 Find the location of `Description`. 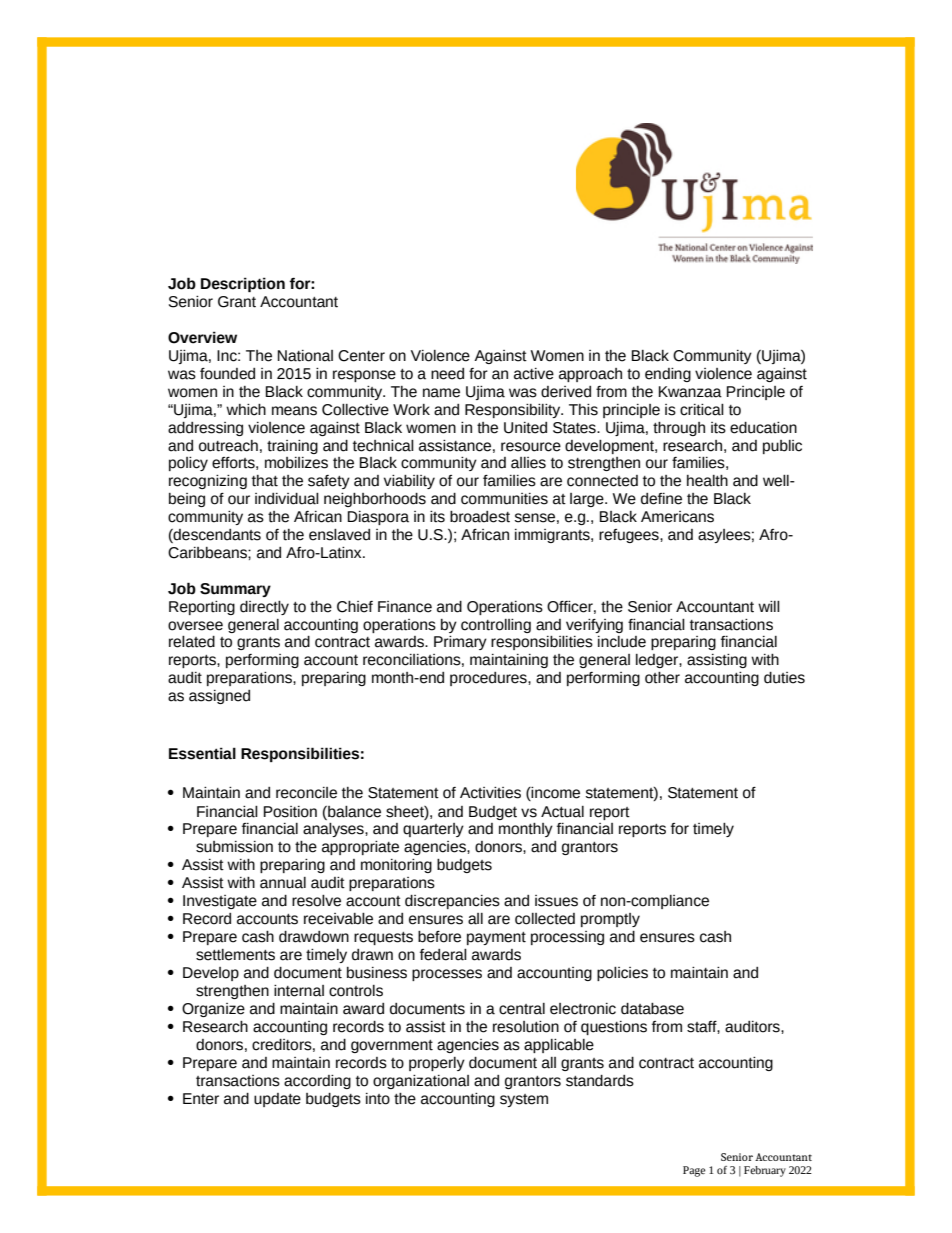

Description is located at coordinates (243, 284).
